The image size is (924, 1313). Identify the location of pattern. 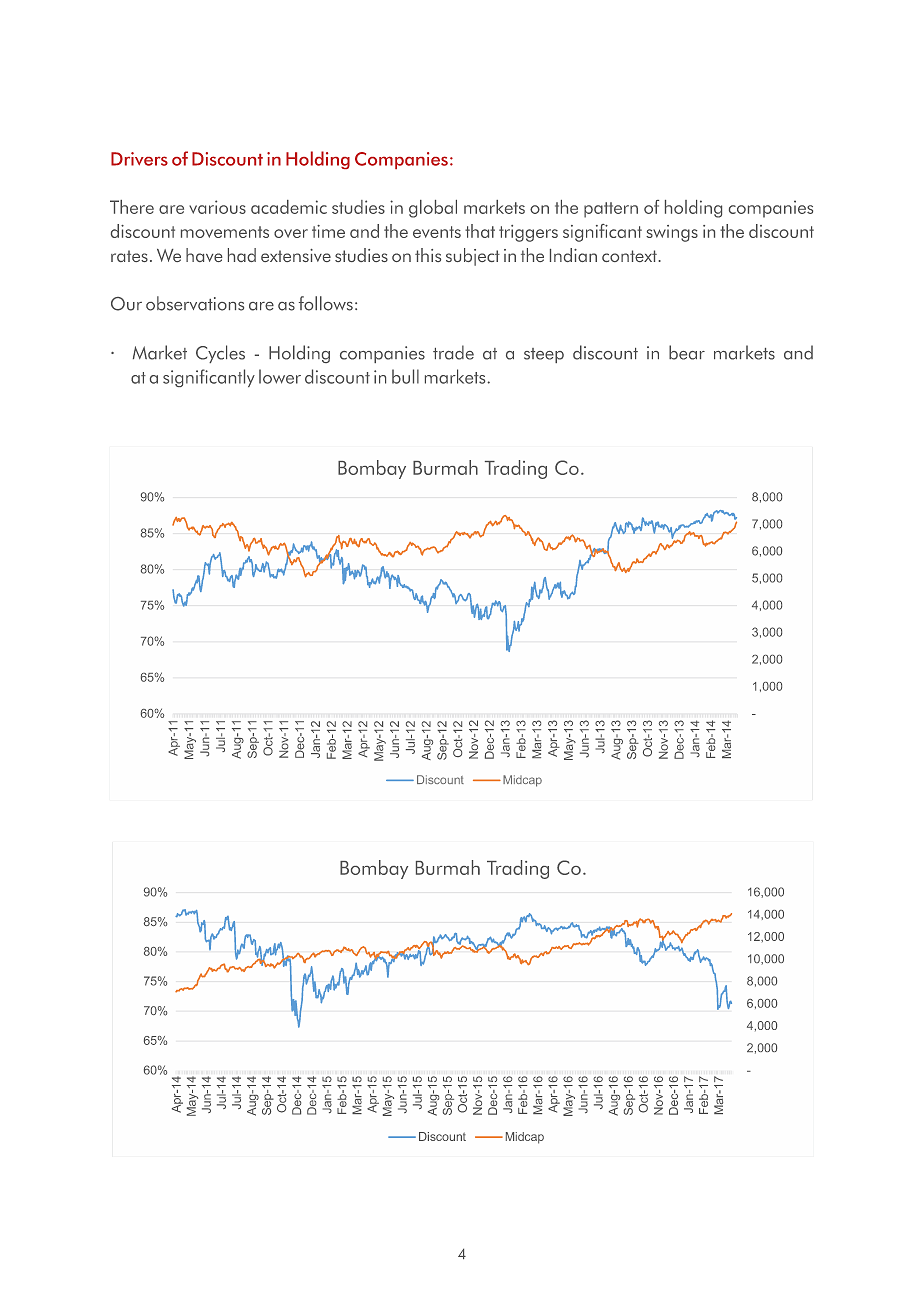
(611, 210).
